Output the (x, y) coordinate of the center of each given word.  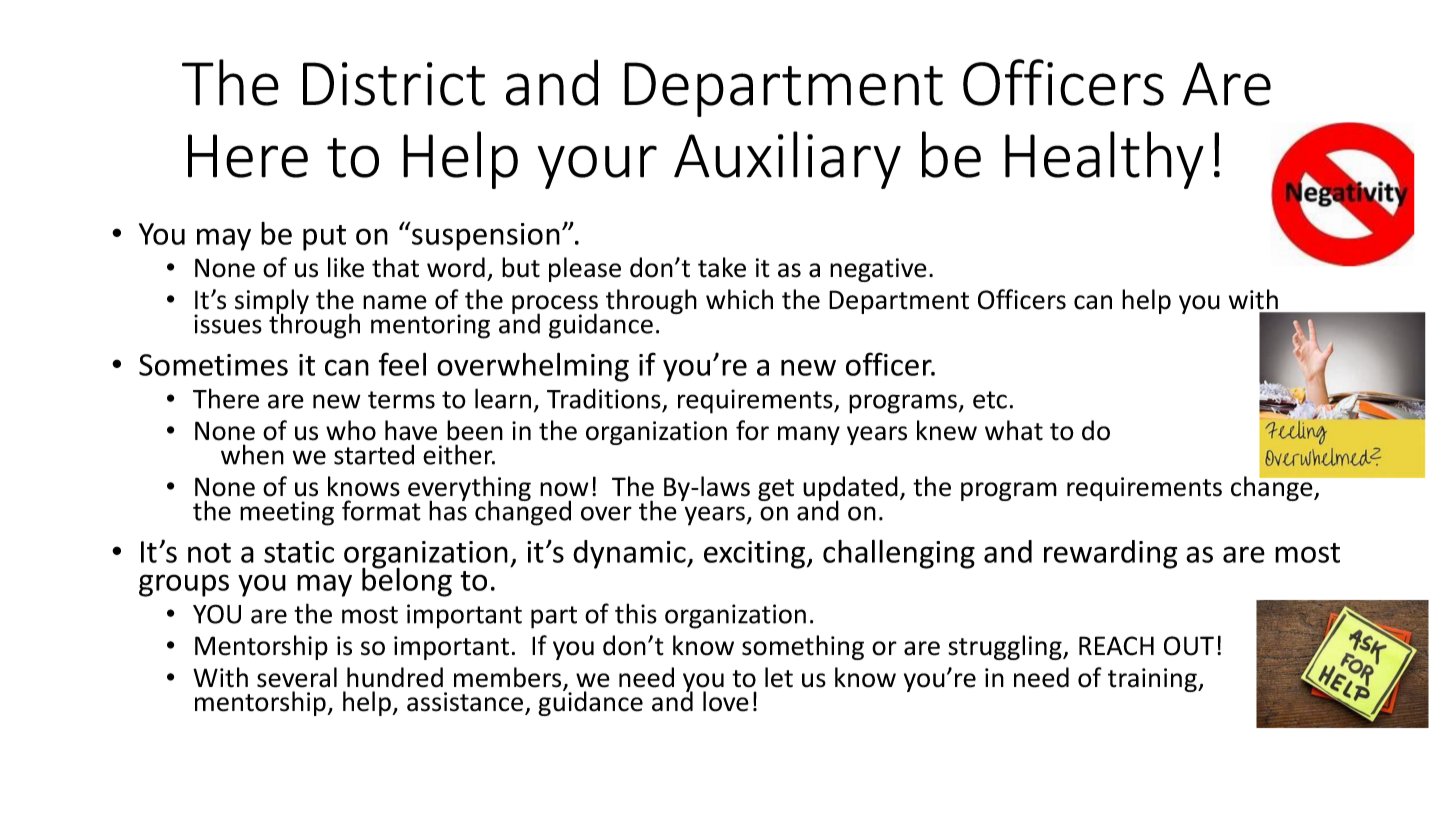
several (297, 677)
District (394, 84)
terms (401, 400)
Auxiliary (787, 160)
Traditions (604, 398)
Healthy (1104, 160)
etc (990, 400)
